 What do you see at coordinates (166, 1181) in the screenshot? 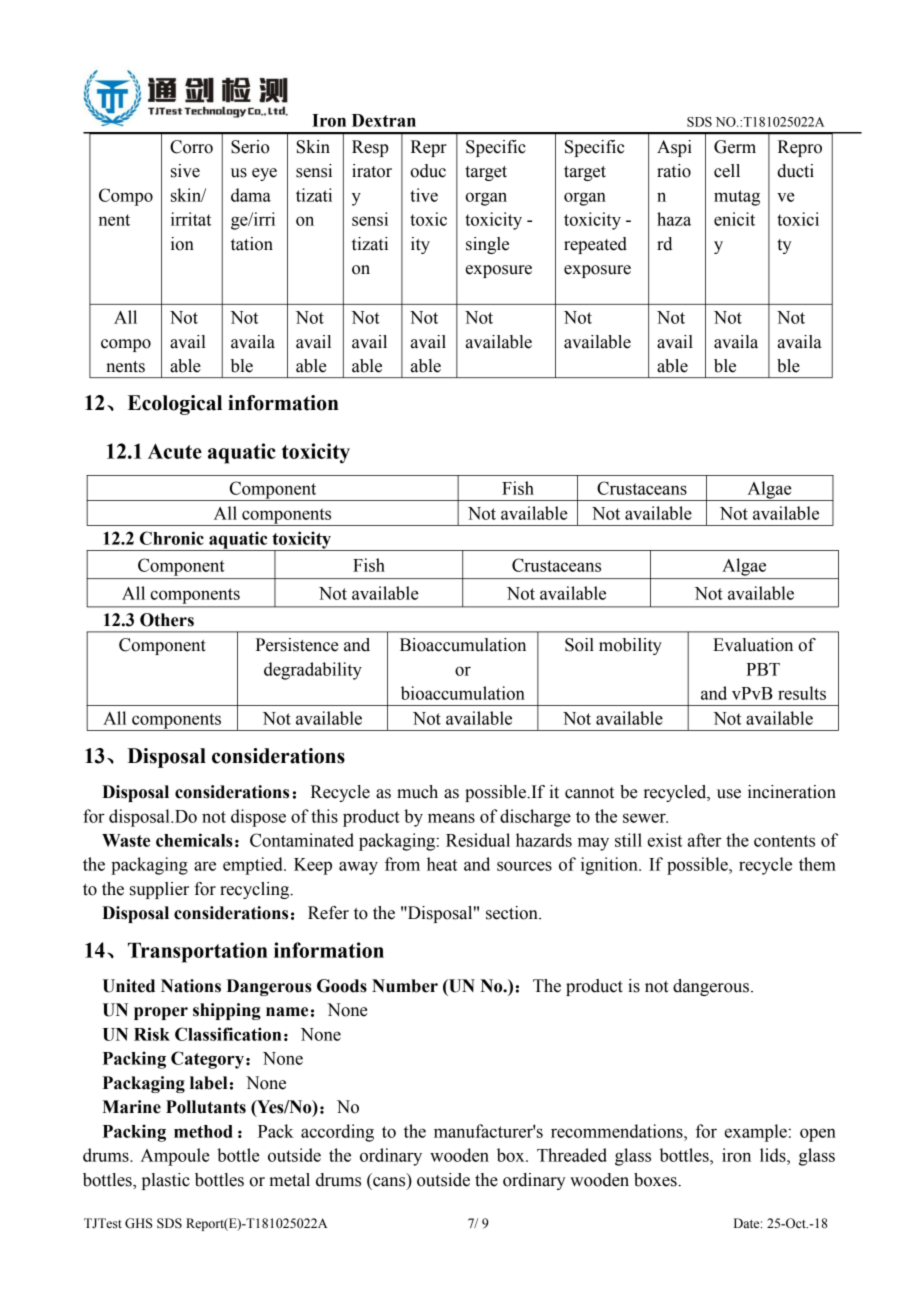
I see `plastic` at bounding box center [166, 1181].
